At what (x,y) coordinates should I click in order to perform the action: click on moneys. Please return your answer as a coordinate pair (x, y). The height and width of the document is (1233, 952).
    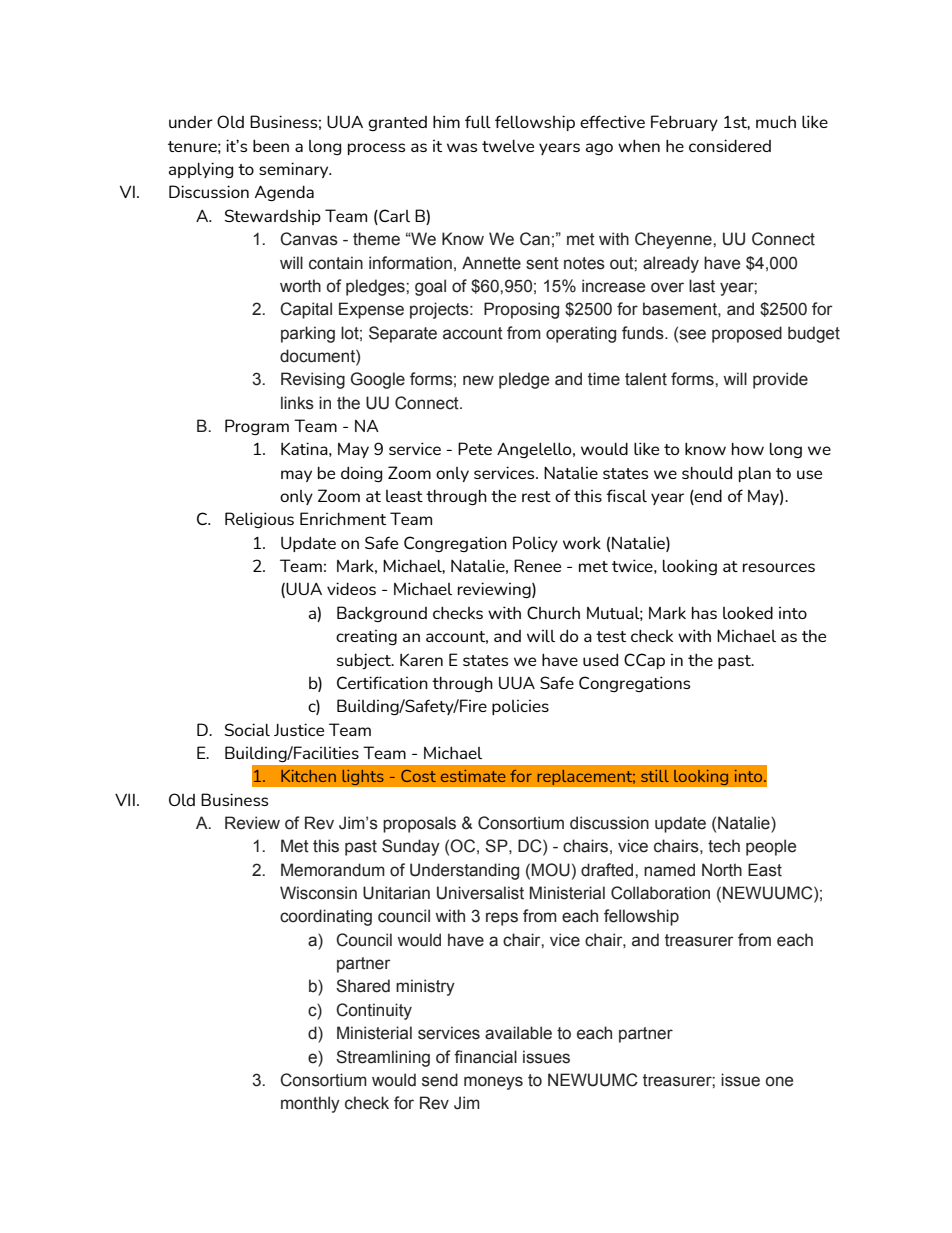
    Looking at the image, I should click on (493, 1083).
